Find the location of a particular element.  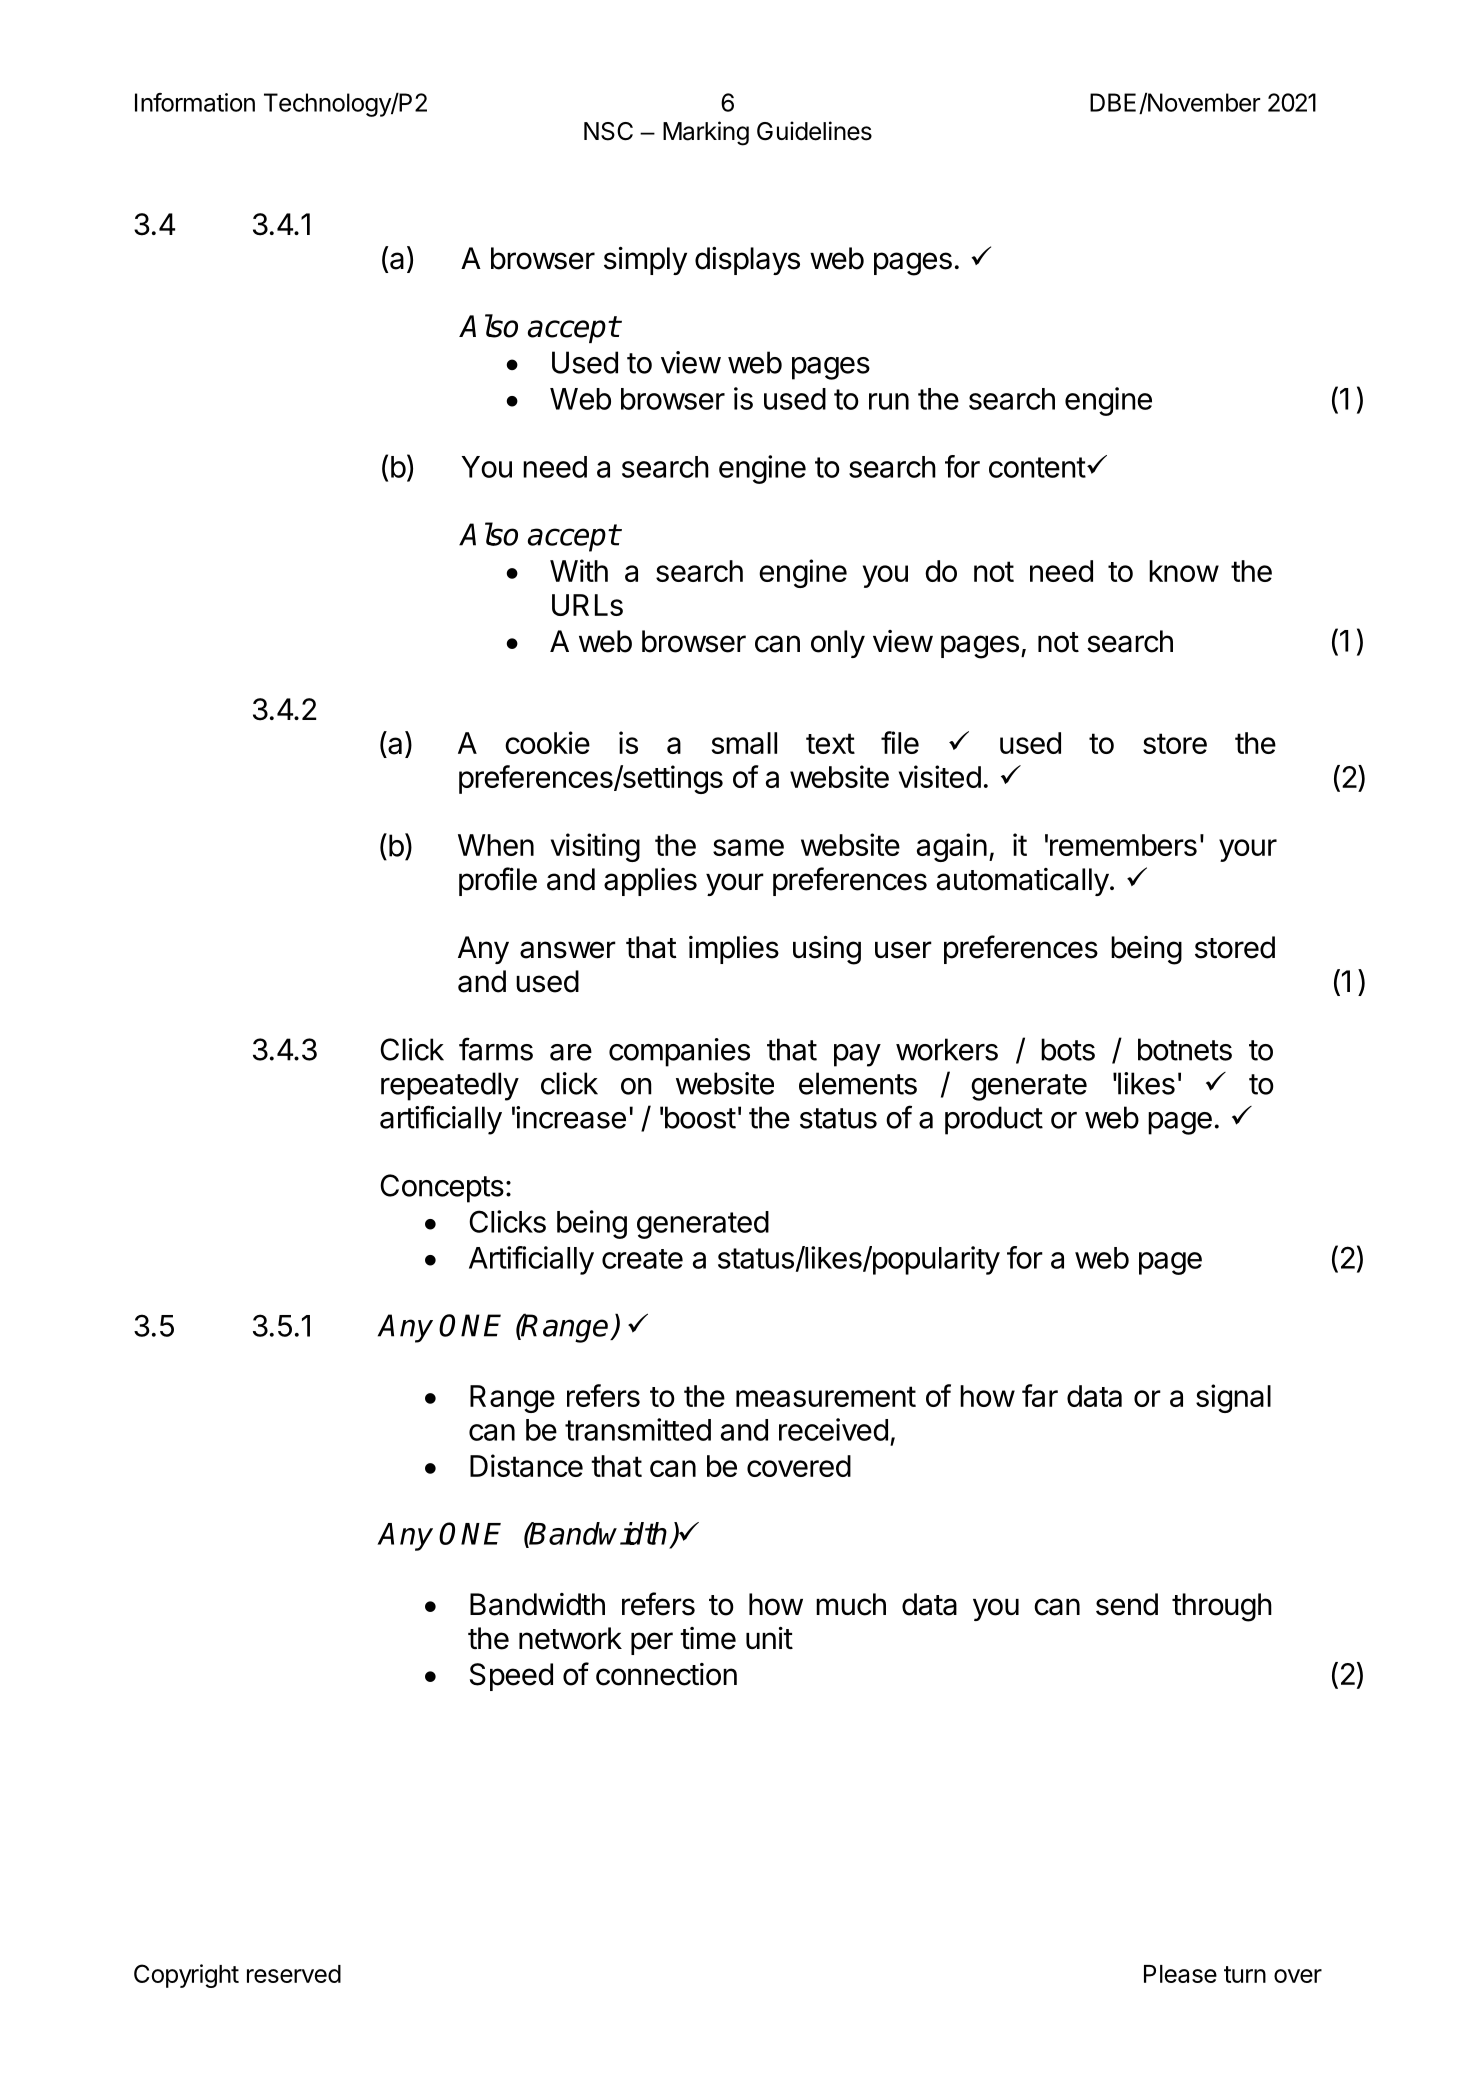

Guidelines is located at coordinates (814, 131).
